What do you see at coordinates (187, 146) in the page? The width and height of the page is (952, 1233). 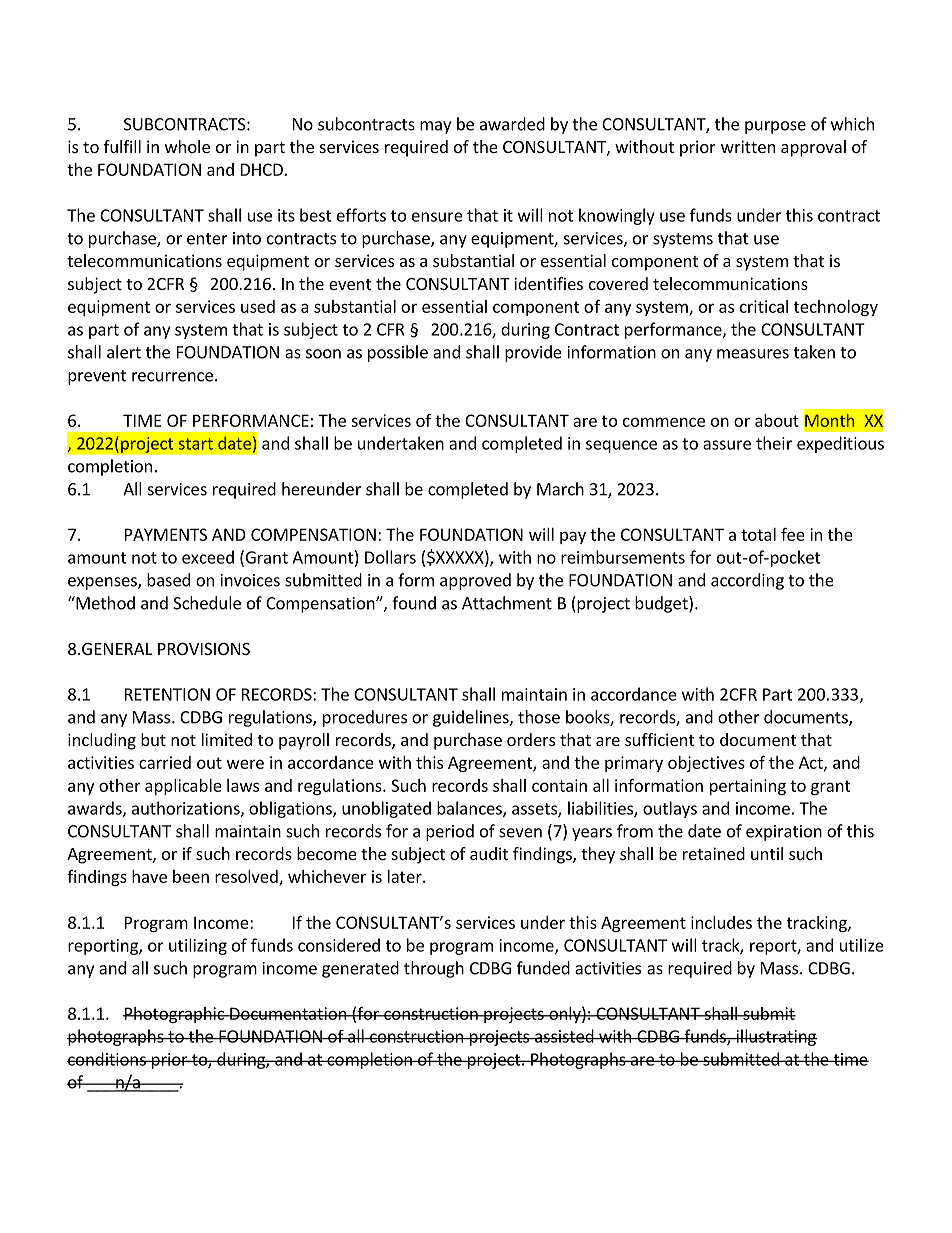 I see `whole` at bounding box center [187, 146].
